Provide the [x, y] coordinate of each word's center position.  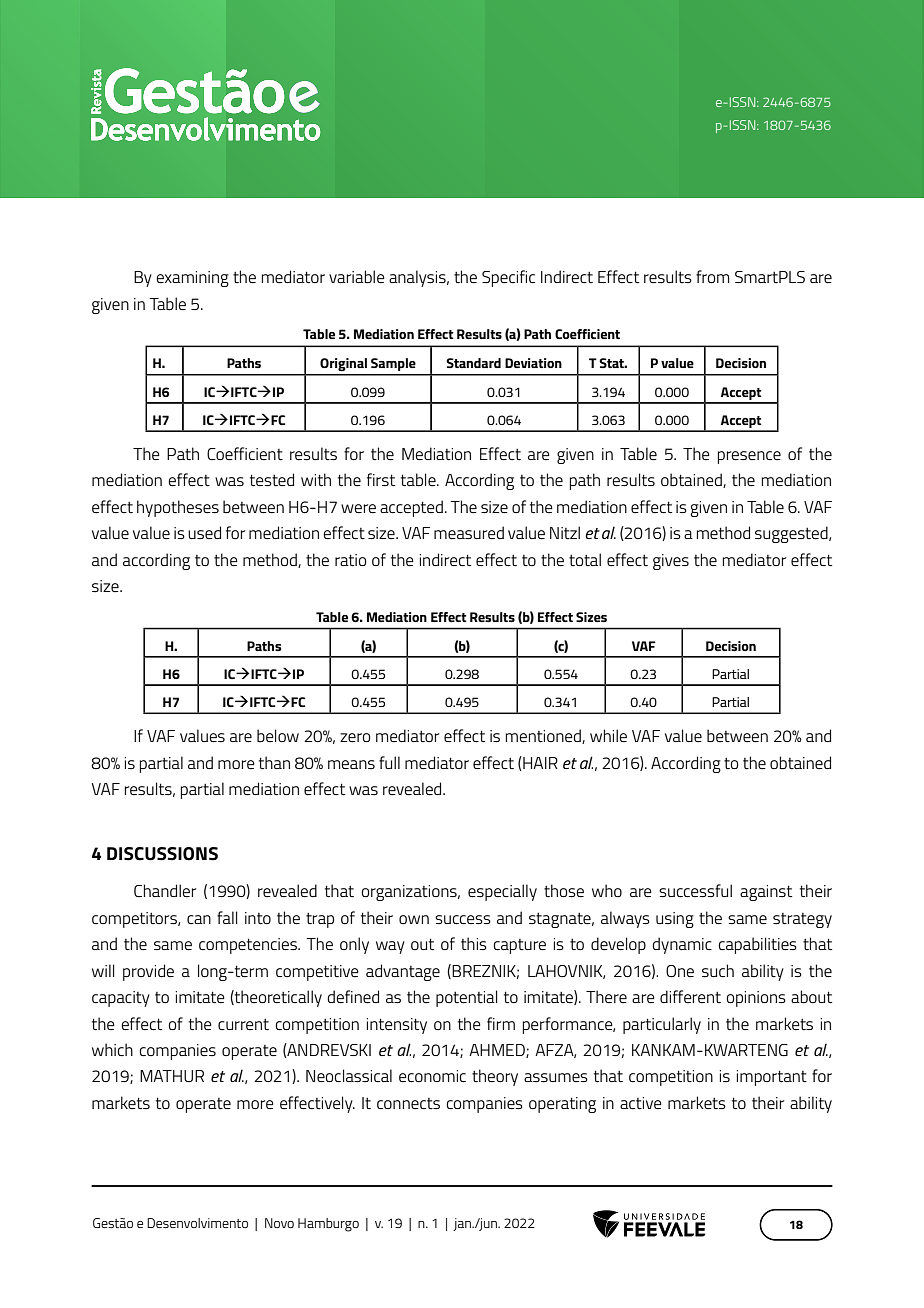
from [712, 276]
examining [192, 279]
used [204, 532]
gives [671, 562]
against [766, 893]
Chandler [165, 890]
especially [502, 892]
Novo [279, 1223]
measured [469, 532]
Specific [508, 278]
